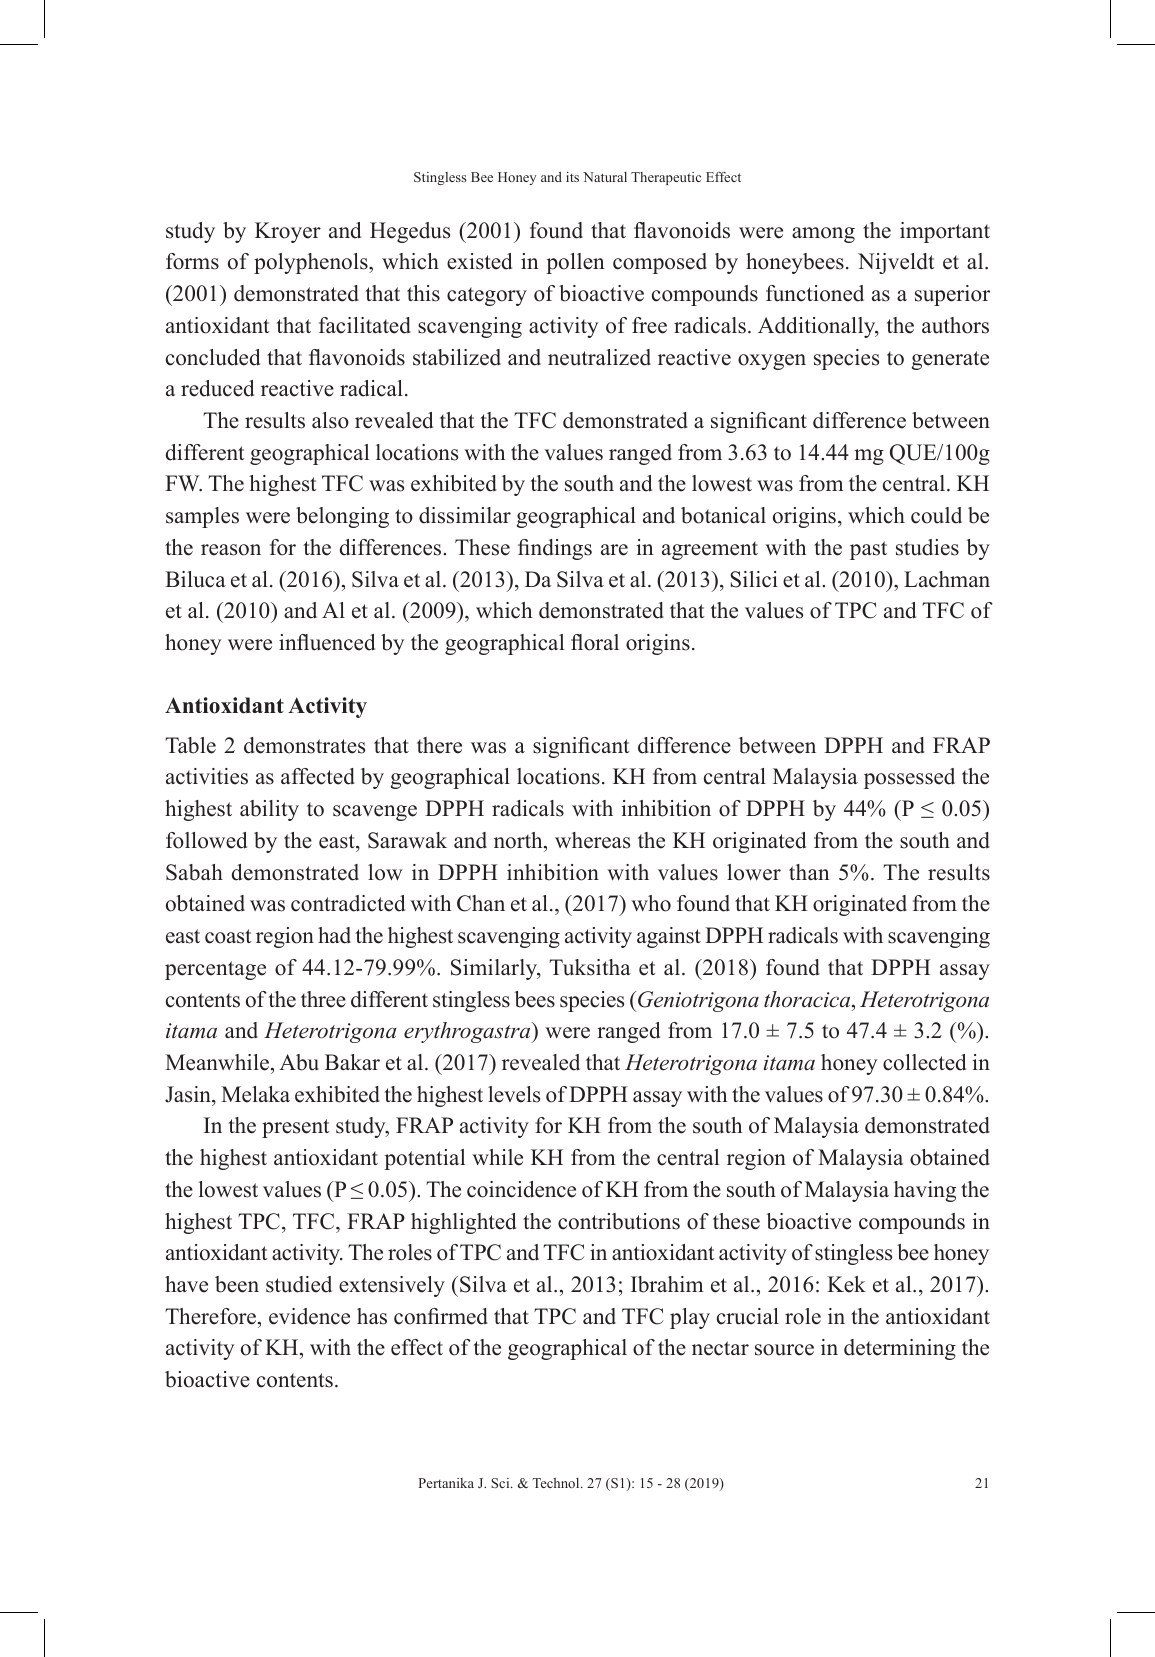 This screenshot has width=1155, height=1657. I want to click on its, so click(572, 177).
